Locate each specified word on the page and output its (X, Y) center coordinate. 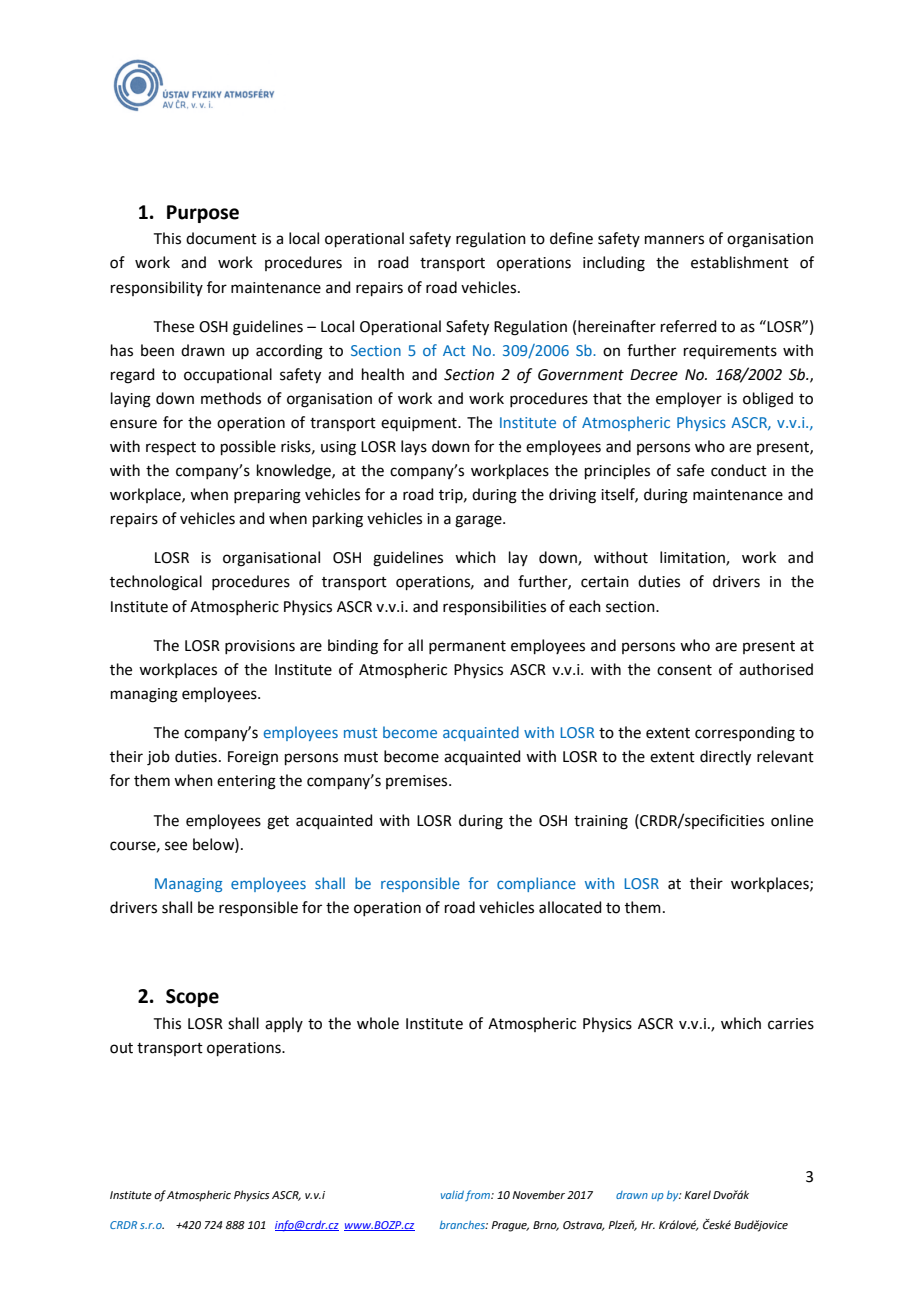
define (571, 238)
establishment (740, 262)
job (158, 758)
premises (418, 782)
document (221, 238)
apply (284, 1024)
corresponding (745, 734)
